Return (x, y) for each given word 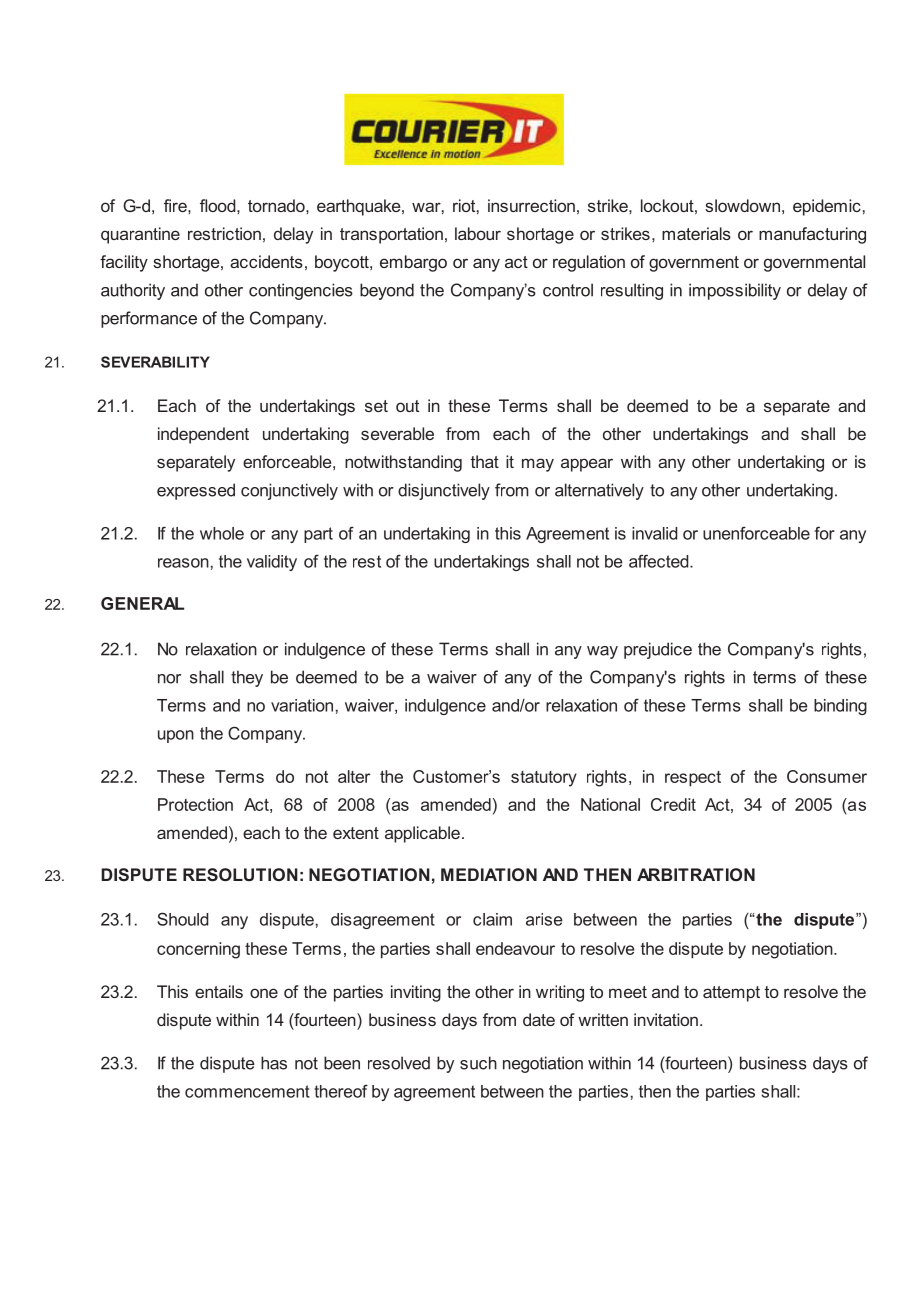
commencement (247, 1091)
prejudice (658, 650)
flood (219, 205)
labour (478, 233)
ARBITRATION (696, 874)
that (485, 461)
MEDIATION (489, 874)
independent (203, 435)
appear (587, 465)
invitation (666, 1019)
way (602, 652)
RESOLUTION (240, 874)
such (478, 1063)
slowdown (742, 205)
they (247, 678)
